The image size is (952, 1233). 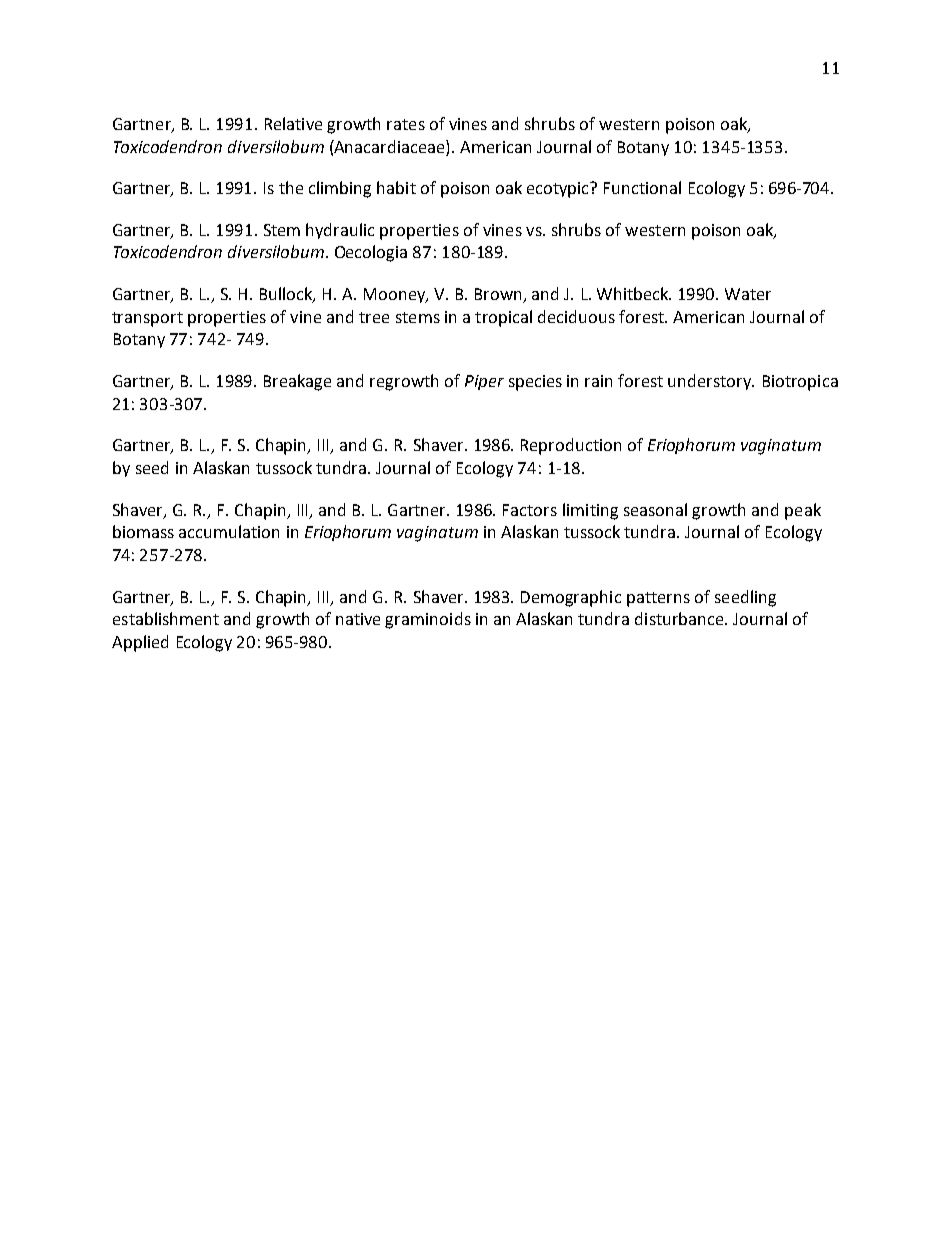 What do you see at coordinates (428, 620) in the page?
I see `graminoids` at bounding box center [428, 620].
